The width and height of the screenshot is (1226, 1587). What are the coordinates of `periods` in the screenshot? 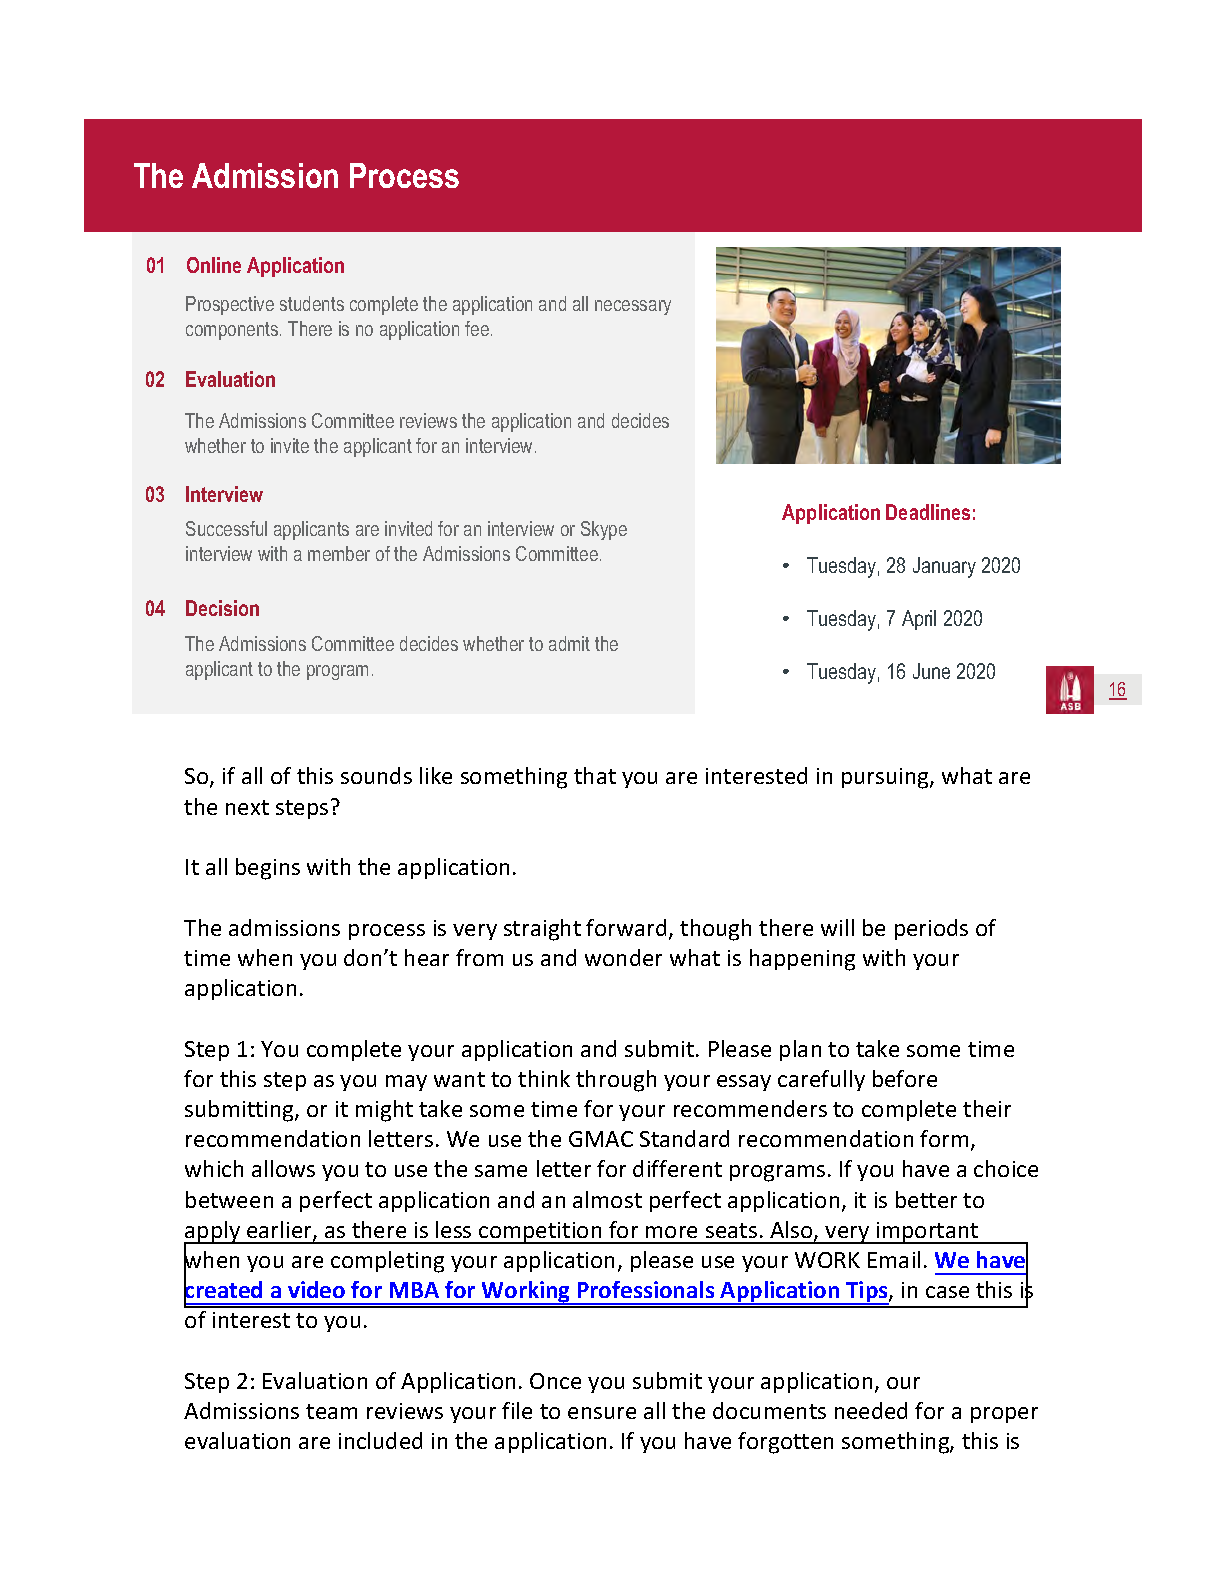 It's located at (931, 929).
